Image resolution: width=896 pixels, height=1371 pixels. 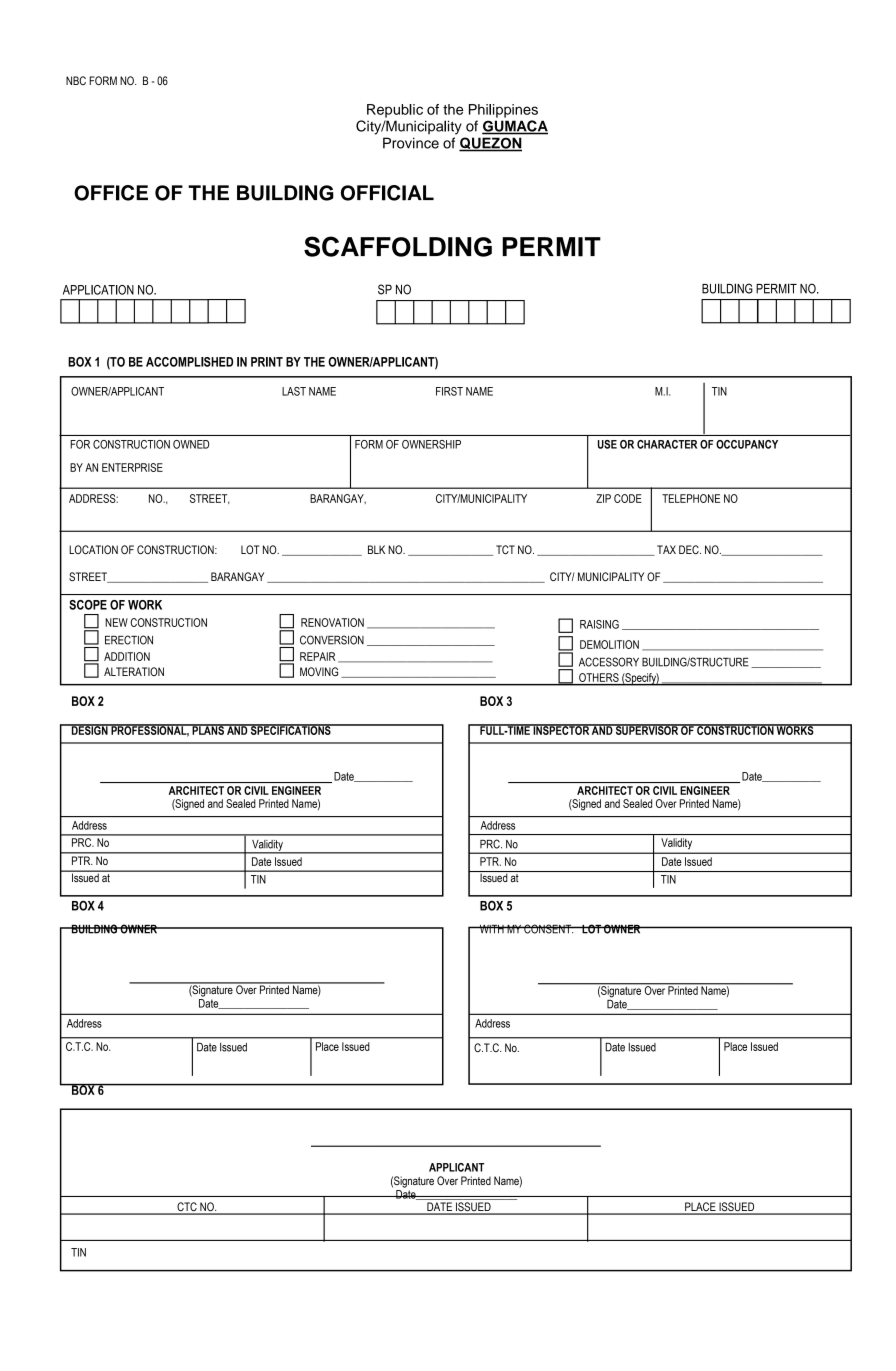 I want to click on MOVING, so click(x=319, y=671).
